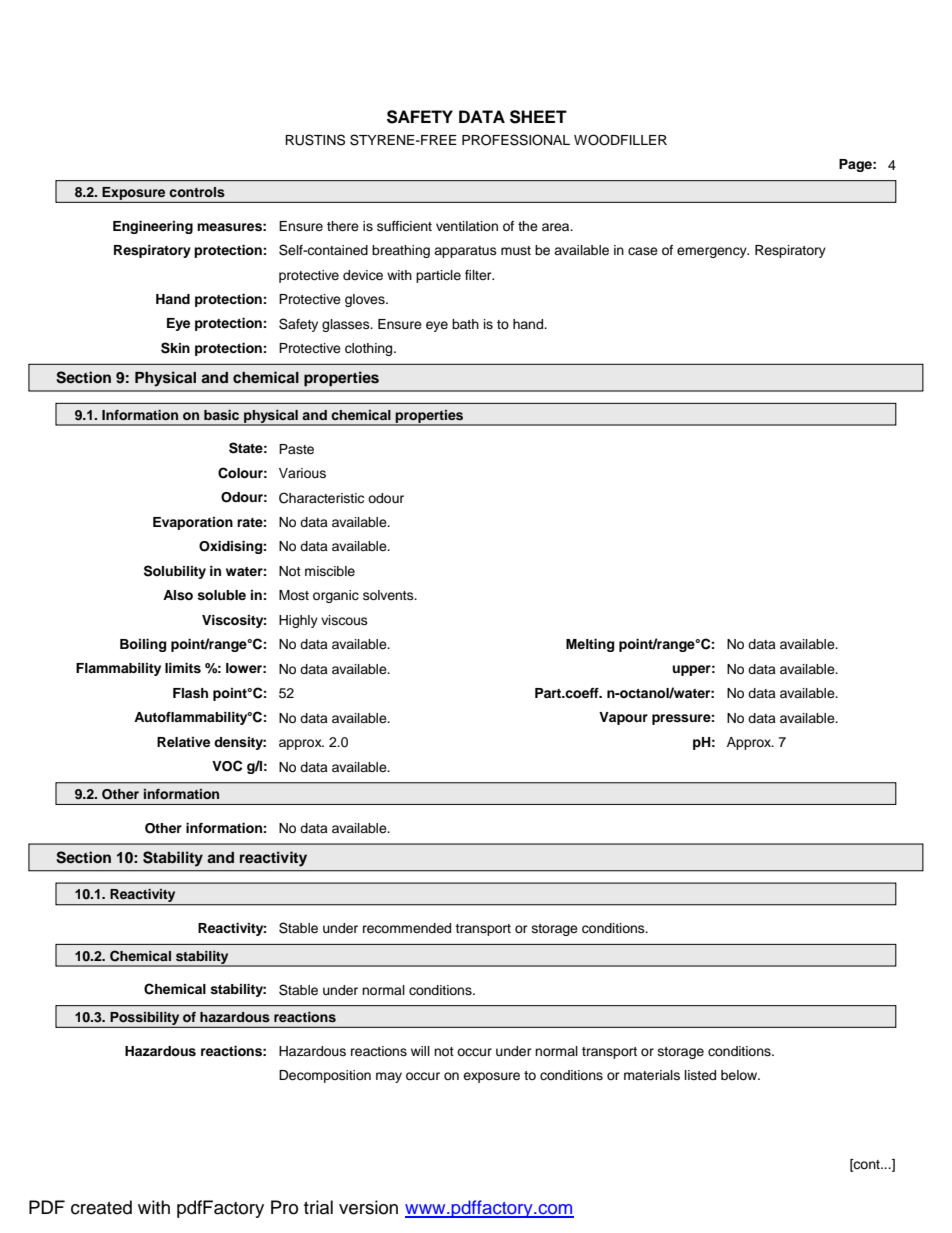  What do you see at coordinates (101, 1207) in the screenshot?
I see `created` at bounding box center [101, 1207].
